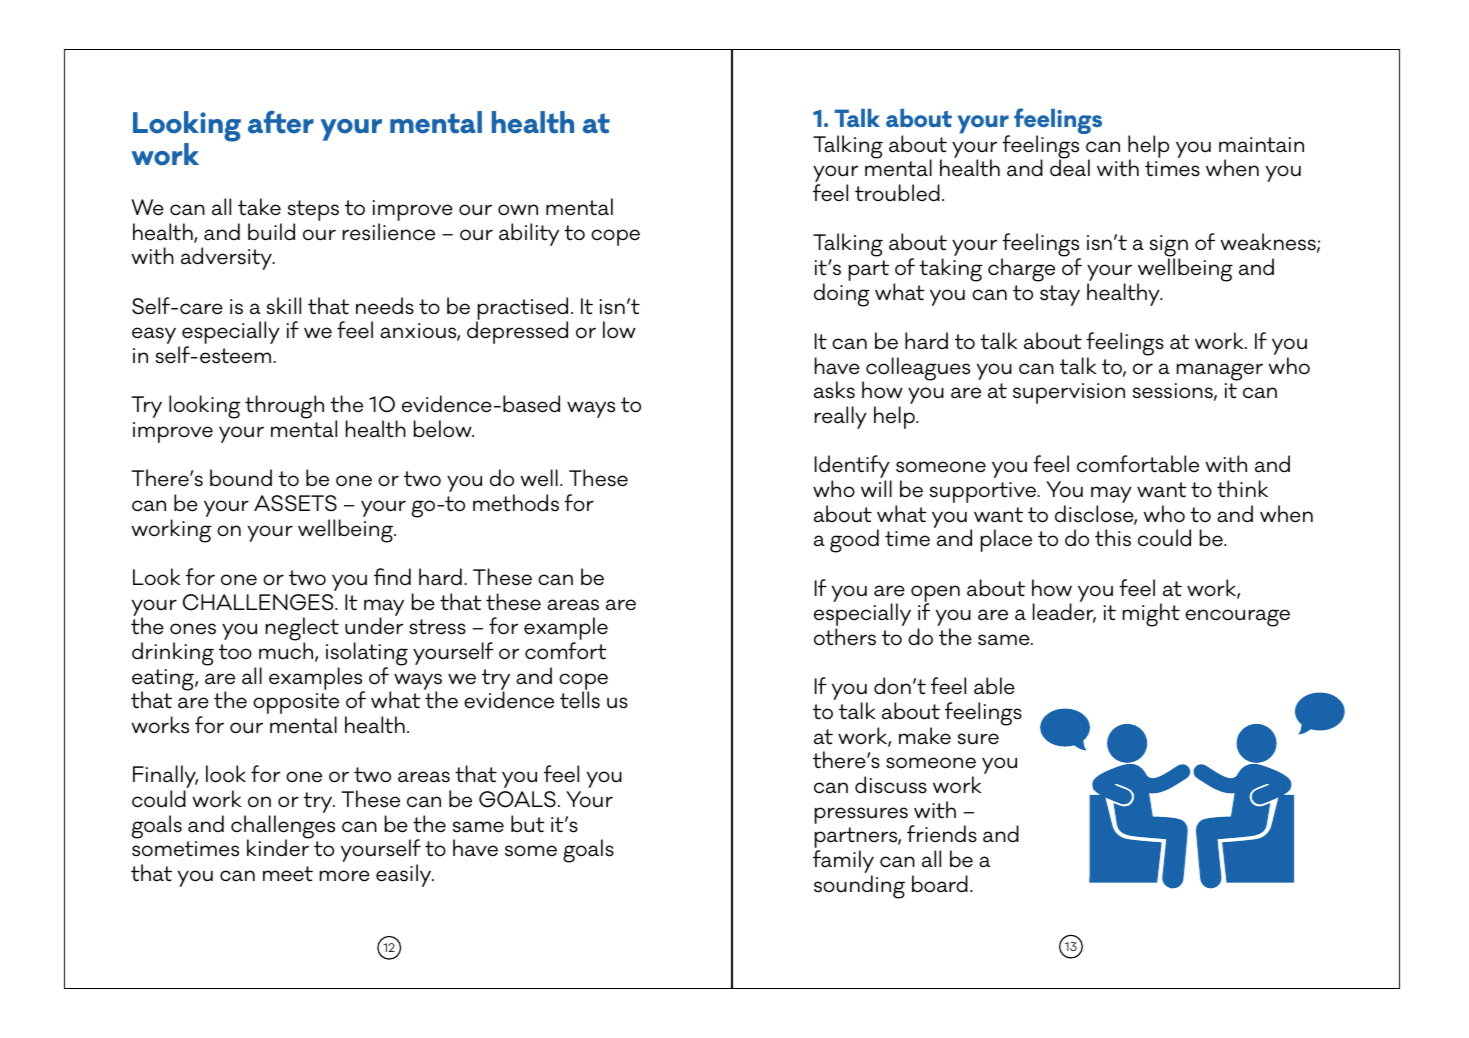 This screenshot has width=1469, height=1038. Describe the element at coordinates (1151, 615) in the screenshot. I see `might` at that location.
